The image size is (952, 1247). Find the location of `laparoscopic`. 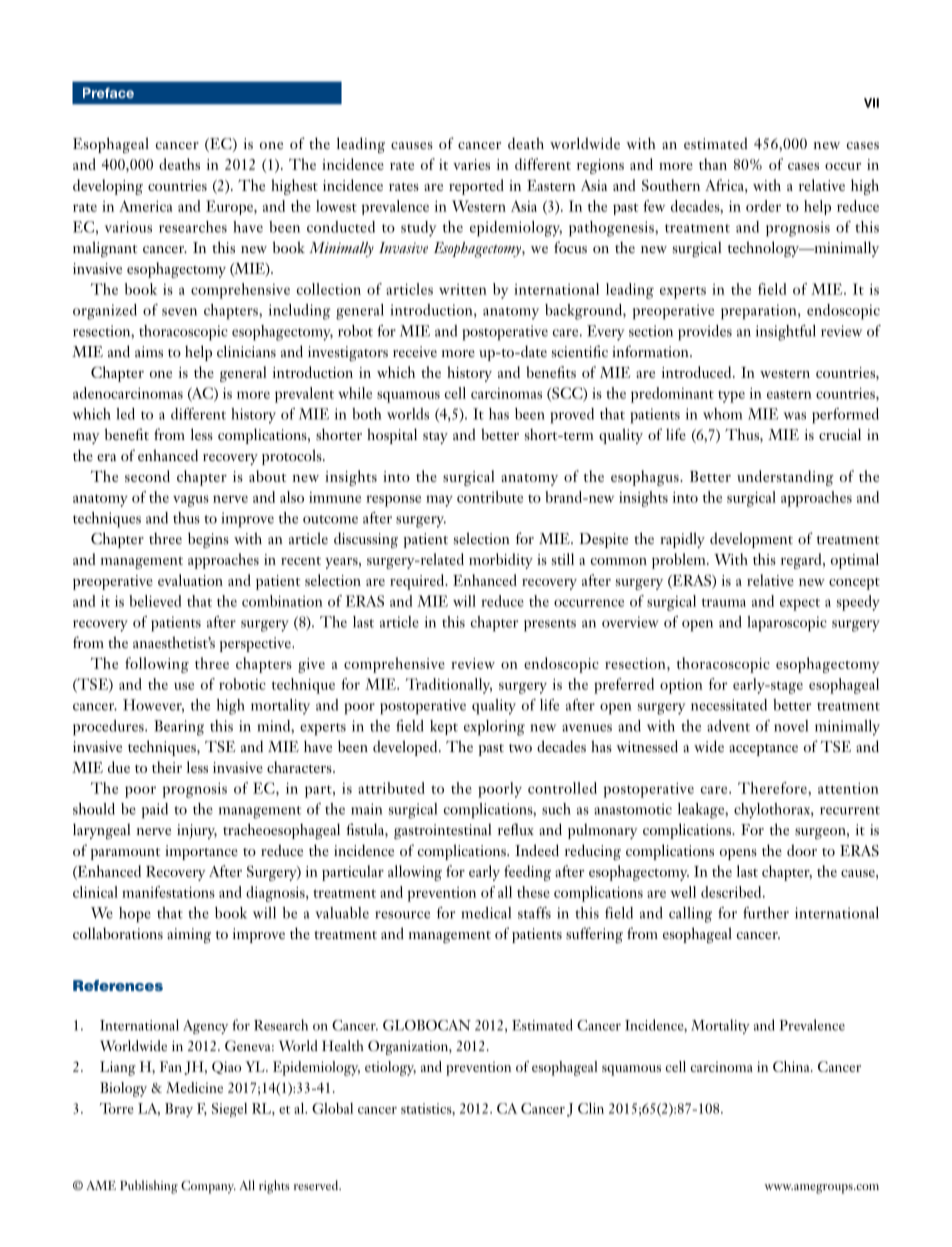

laparoscopic is located at coordinates (787, 624).
